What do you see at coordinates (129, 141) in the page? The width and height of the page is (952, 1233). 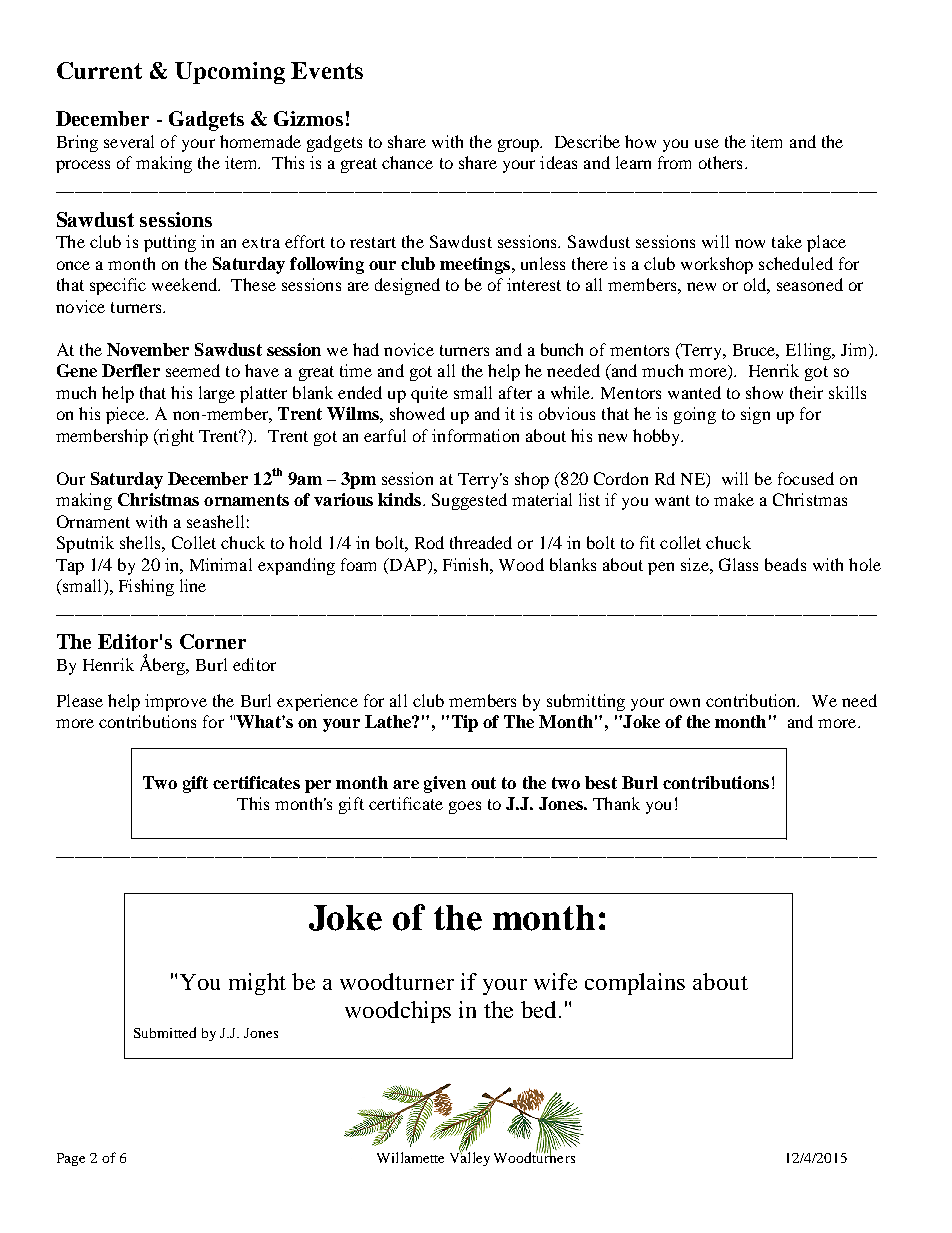 I see `several` at bounding box center [129, 141].
